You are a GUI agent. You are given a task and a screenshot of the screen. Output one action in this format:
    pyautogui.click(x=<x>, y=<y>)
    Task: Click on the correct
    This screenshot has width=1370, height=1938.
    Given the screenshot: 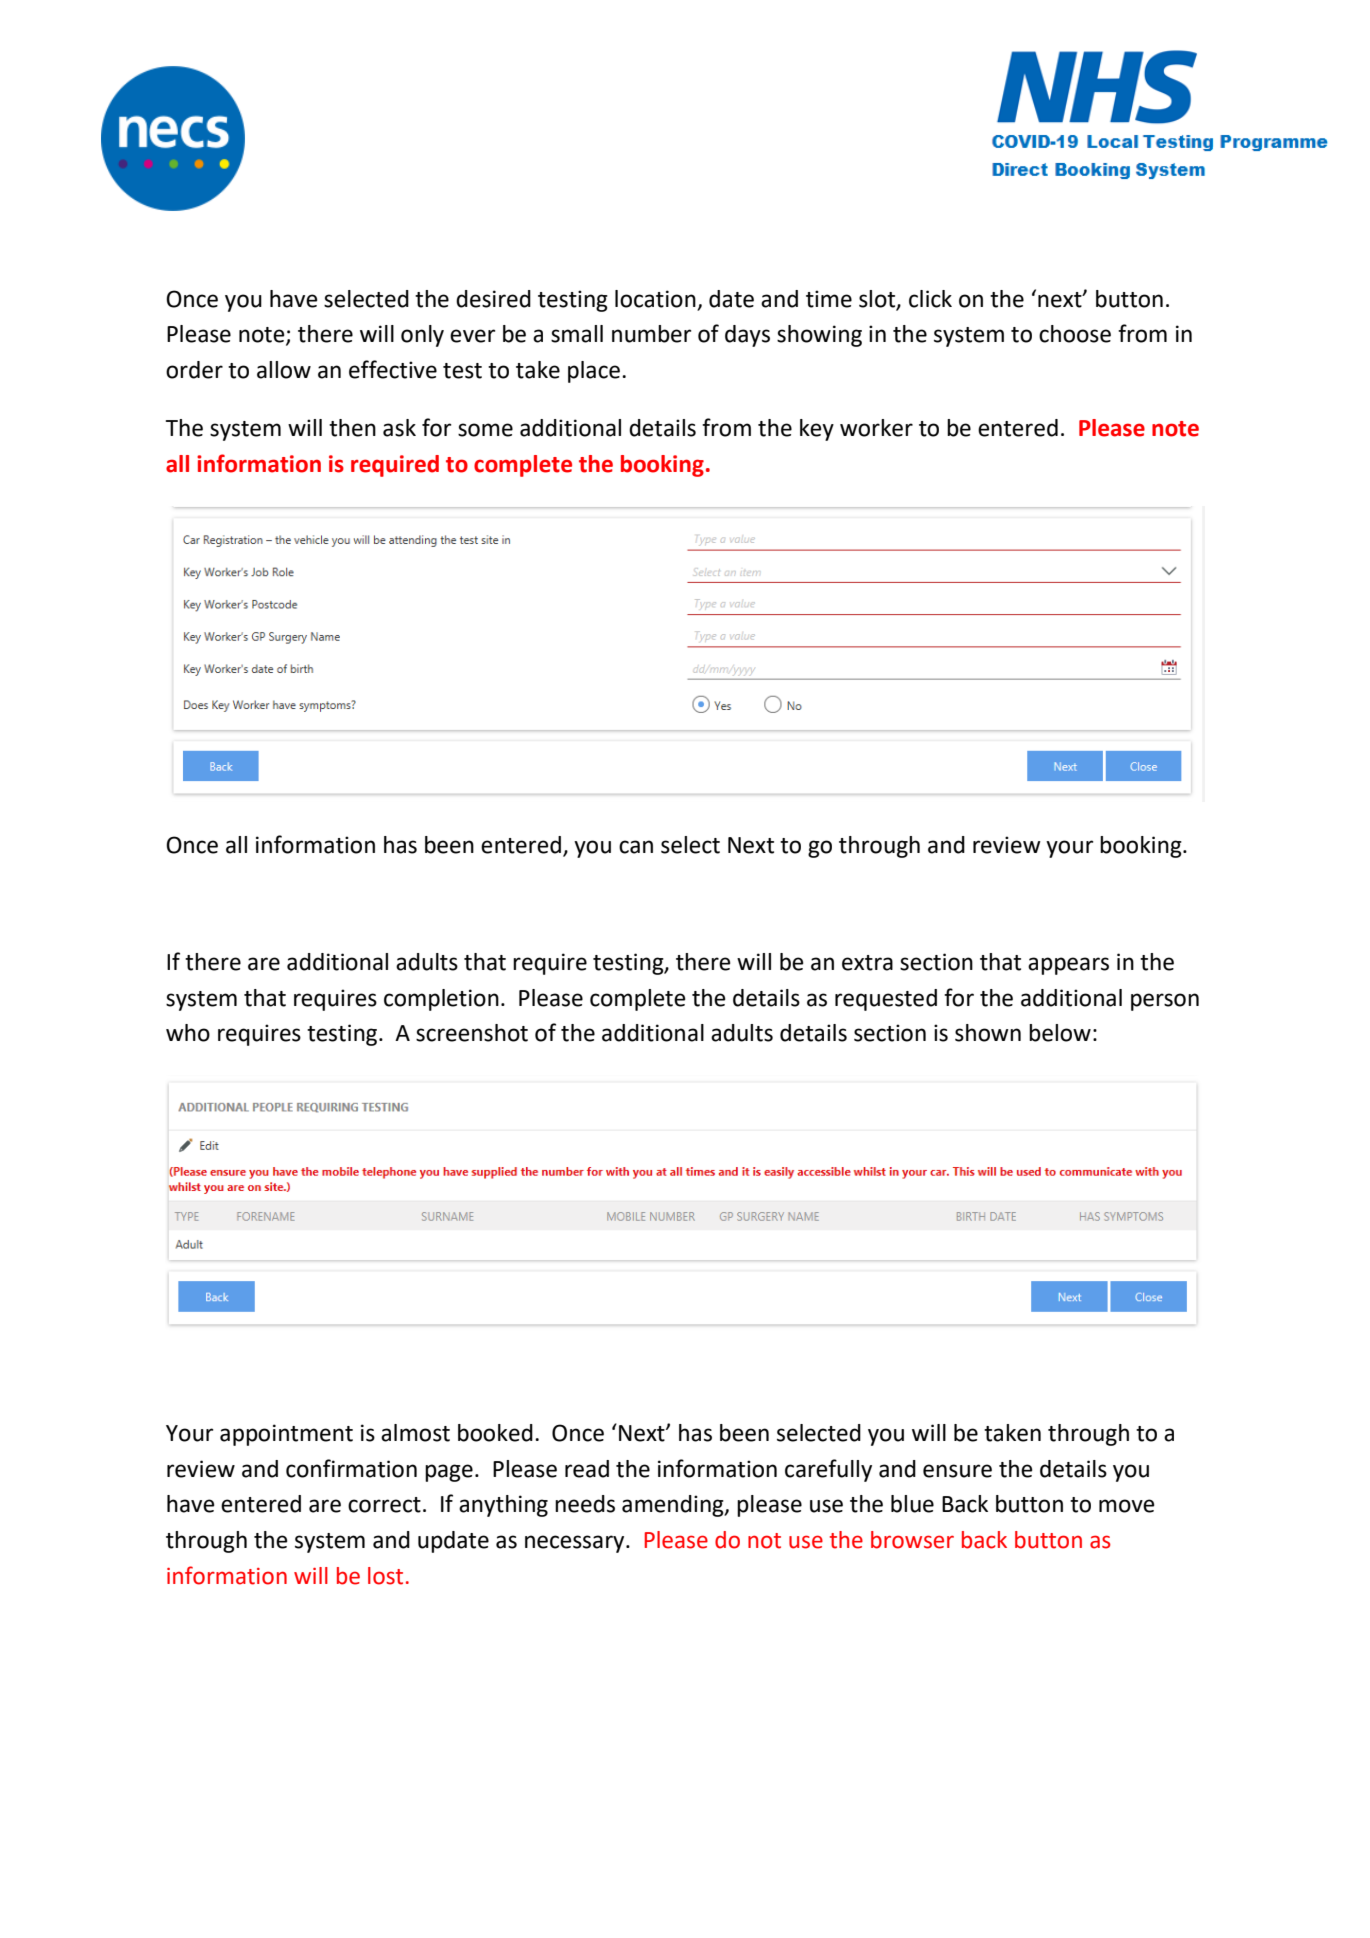 What is the action you would take?
    pyautogui.click(x=384, y=1505)
